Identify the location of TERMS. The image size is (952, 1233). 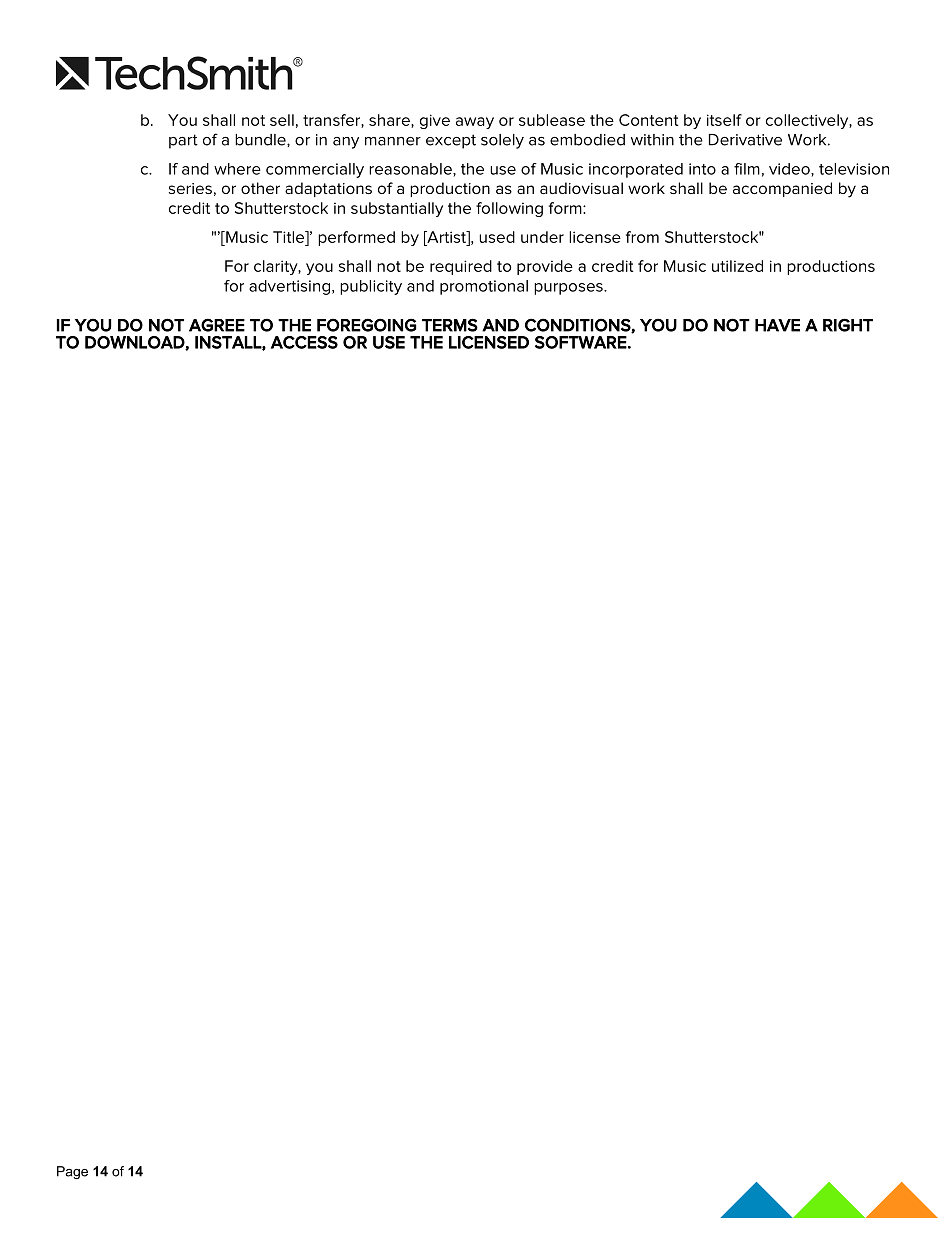
(450, 325).
